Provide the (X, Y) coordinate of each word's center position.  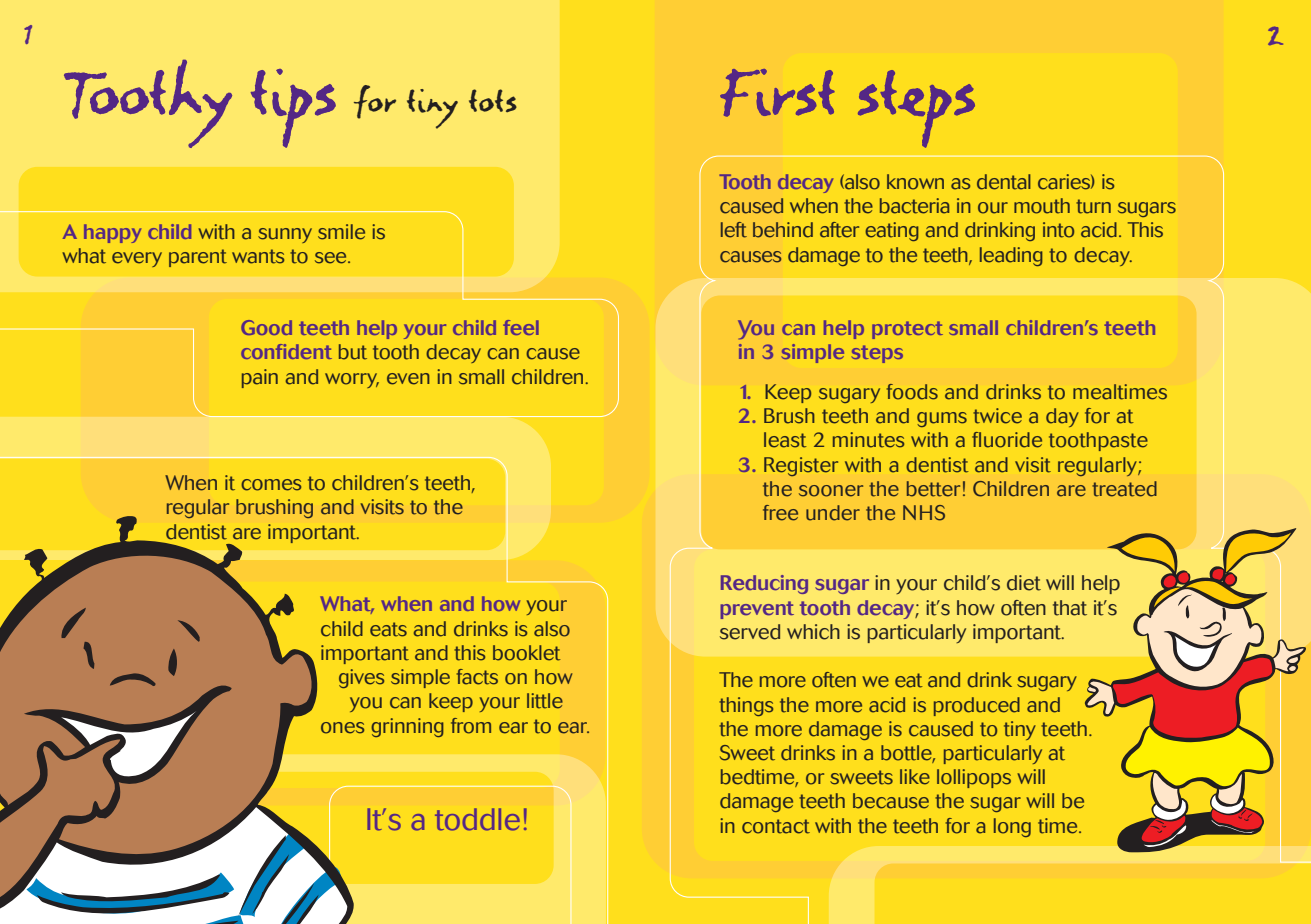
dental (1004, 182)
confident (286, 351)
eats (388, 629)
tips (293, 108)
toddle (477, 819)
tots (493, 100)
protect (907, 330)
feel (521, 327)
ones (342, 728)
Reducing (764, 584)
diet (1024, 583)
